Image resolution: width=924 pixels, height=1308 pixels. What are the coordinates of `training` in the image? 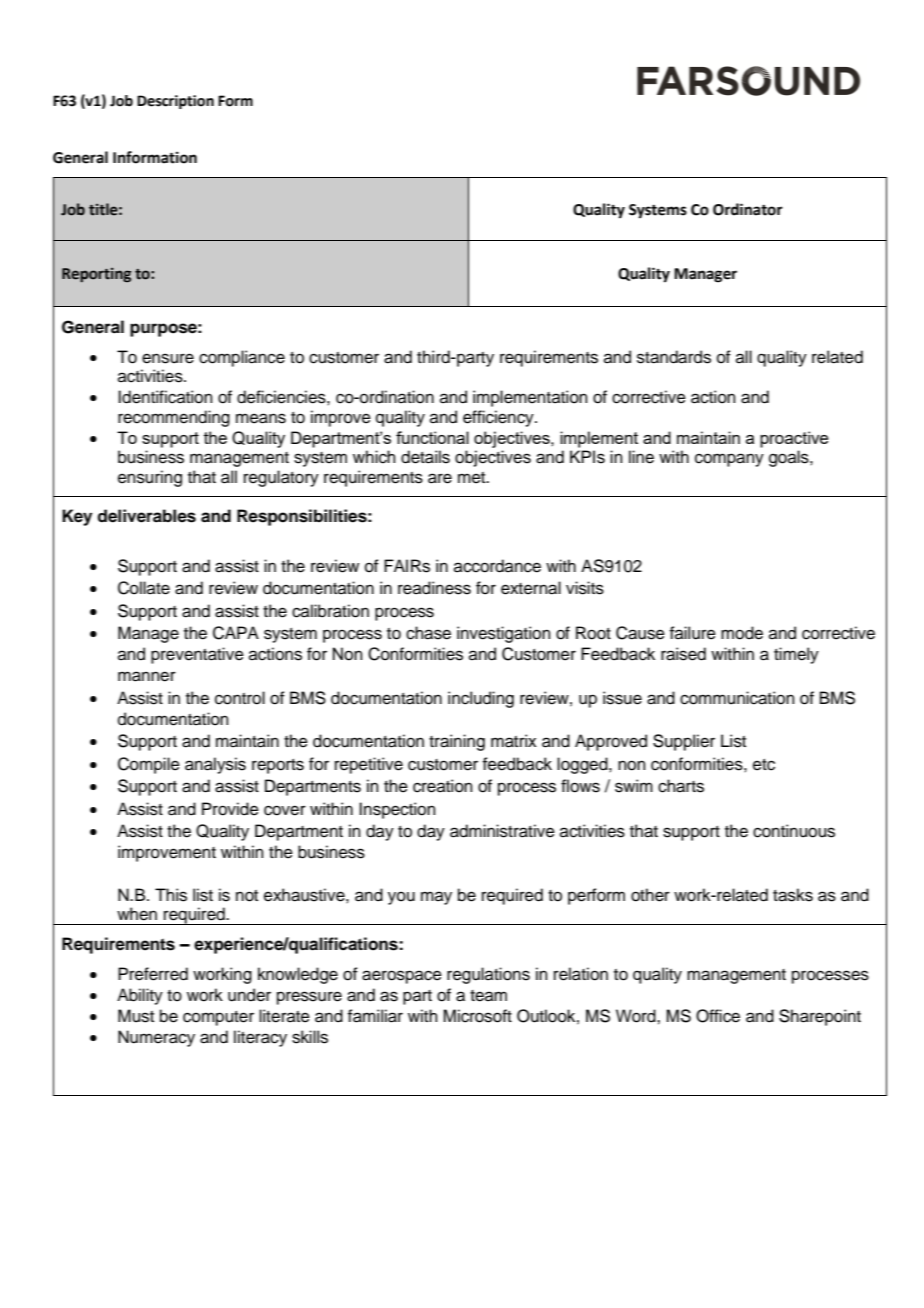 It's located at (457, 742).
